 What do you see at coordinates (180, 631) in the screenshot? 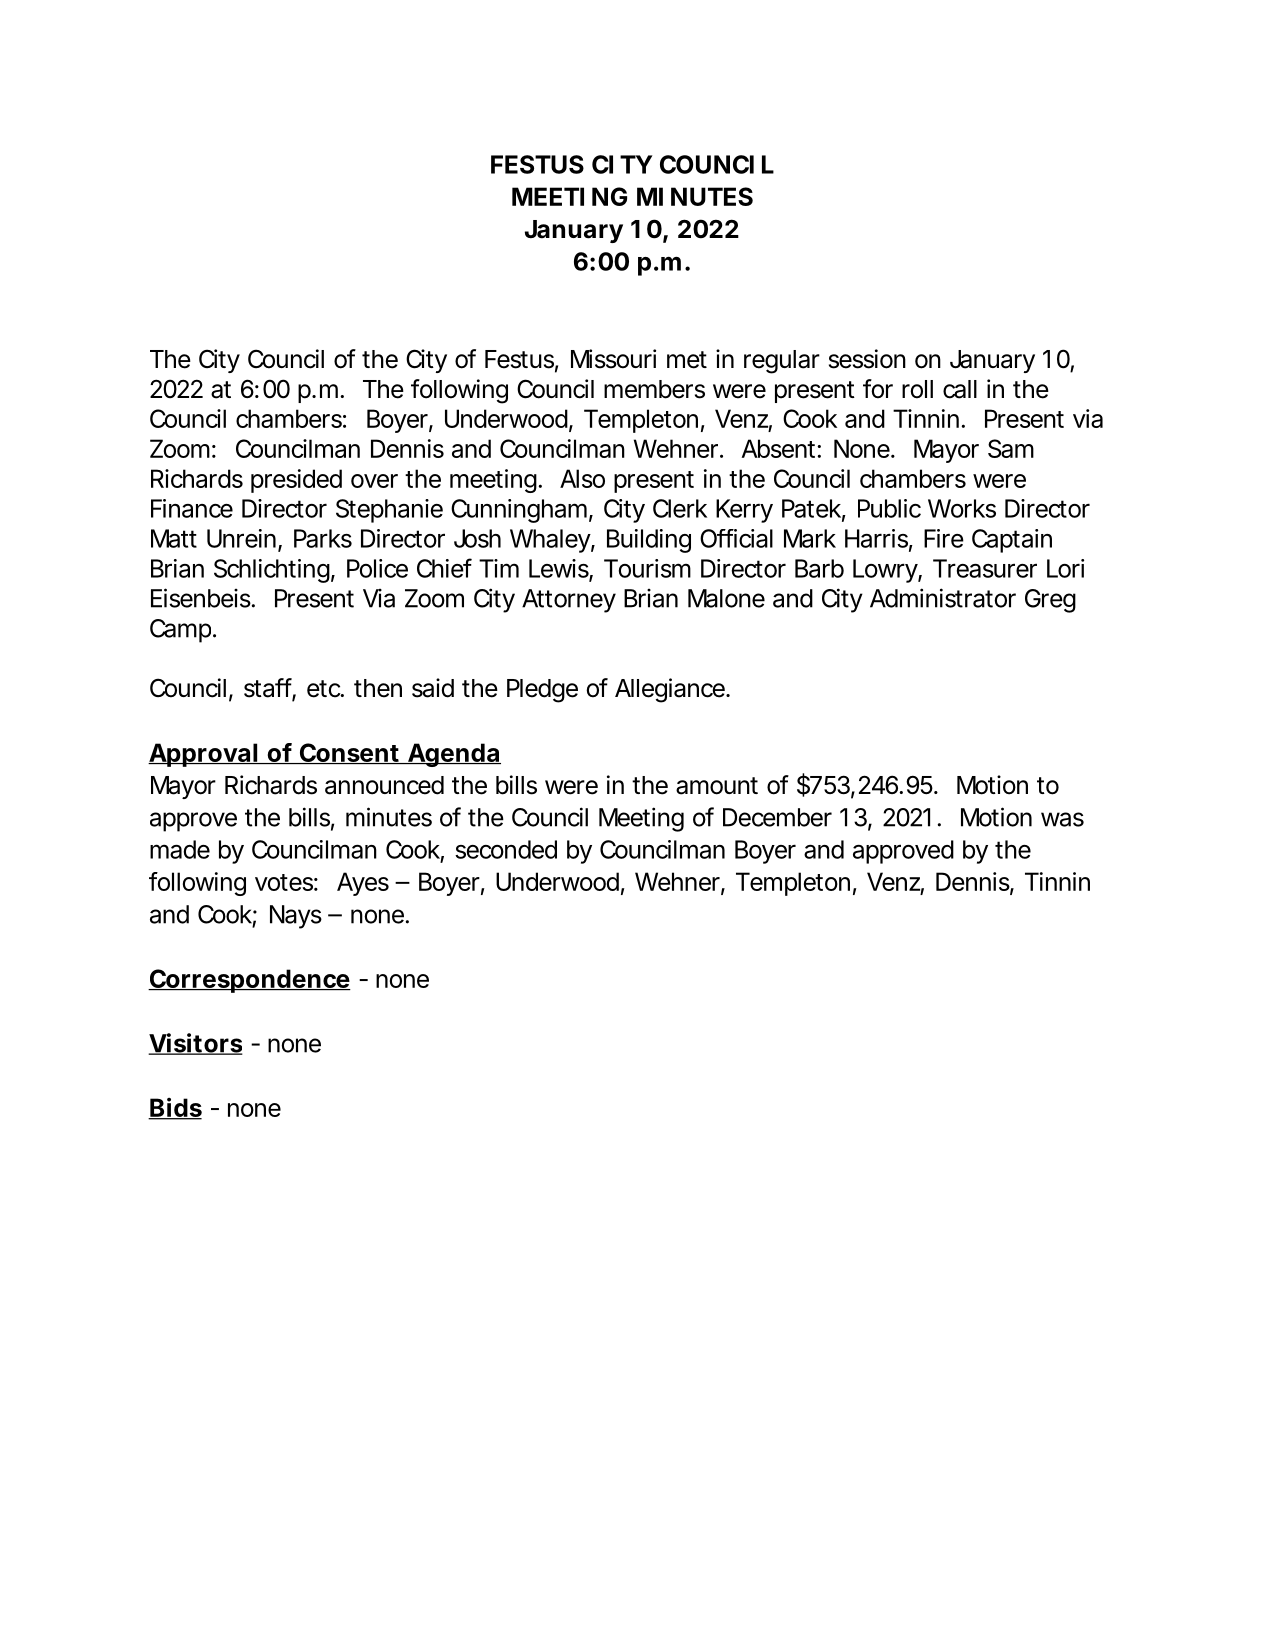
I see `Camp` at bounding box center [180, 631].
